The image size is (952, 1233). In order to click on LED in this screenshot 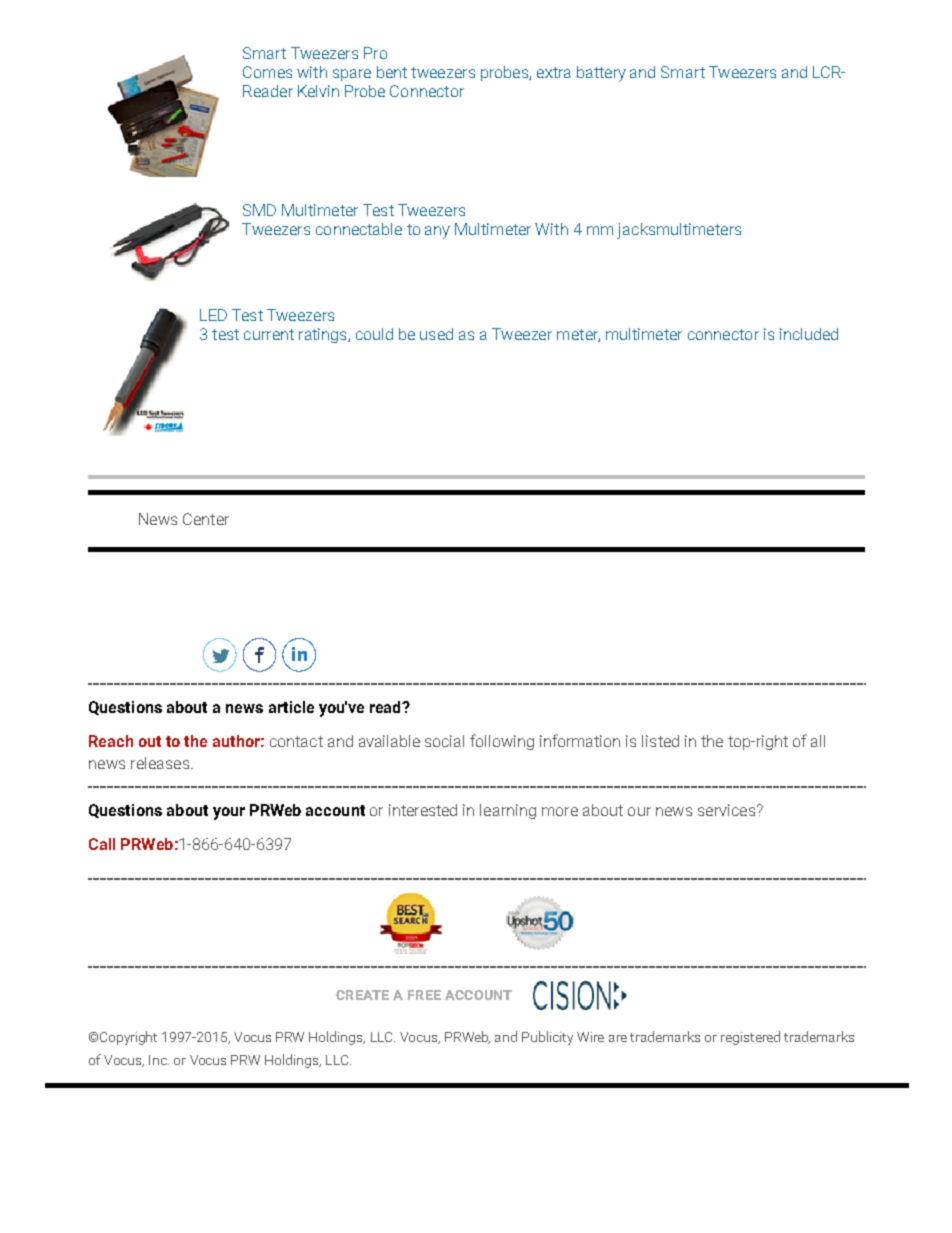, I will do `click(213, 315)`.
